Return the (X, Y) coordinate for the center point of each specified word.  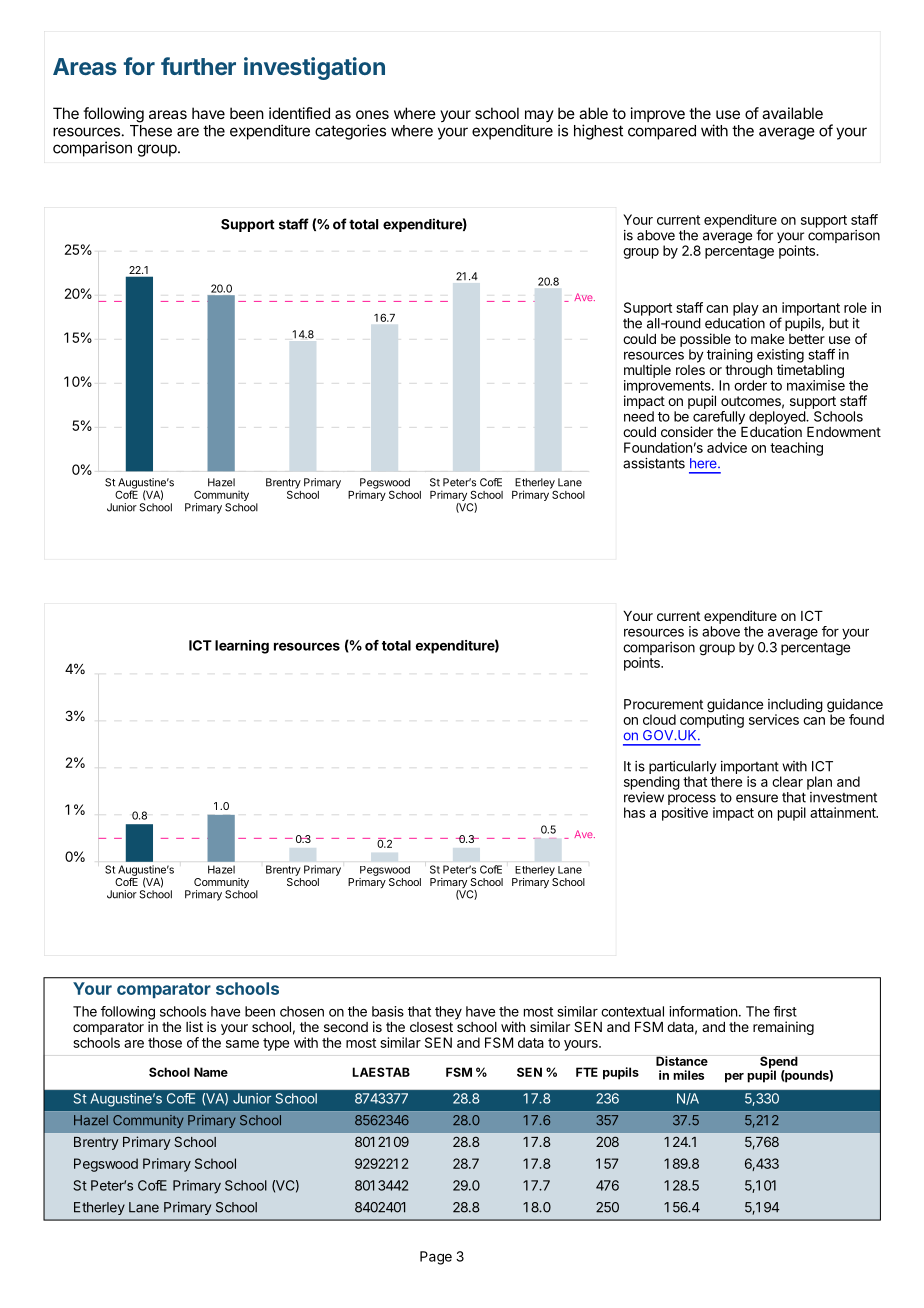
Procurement (663, 704)
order (750, 385)
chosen (302, 1011)
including (795, 707)
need (639, 416)
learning (242, 647)
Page (436, 1258)
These (151, 131)
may (539, 117)
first (785, 1011)
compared (662, 132)
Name (211, 1072)
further (198, 66)
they (448, 1013)
